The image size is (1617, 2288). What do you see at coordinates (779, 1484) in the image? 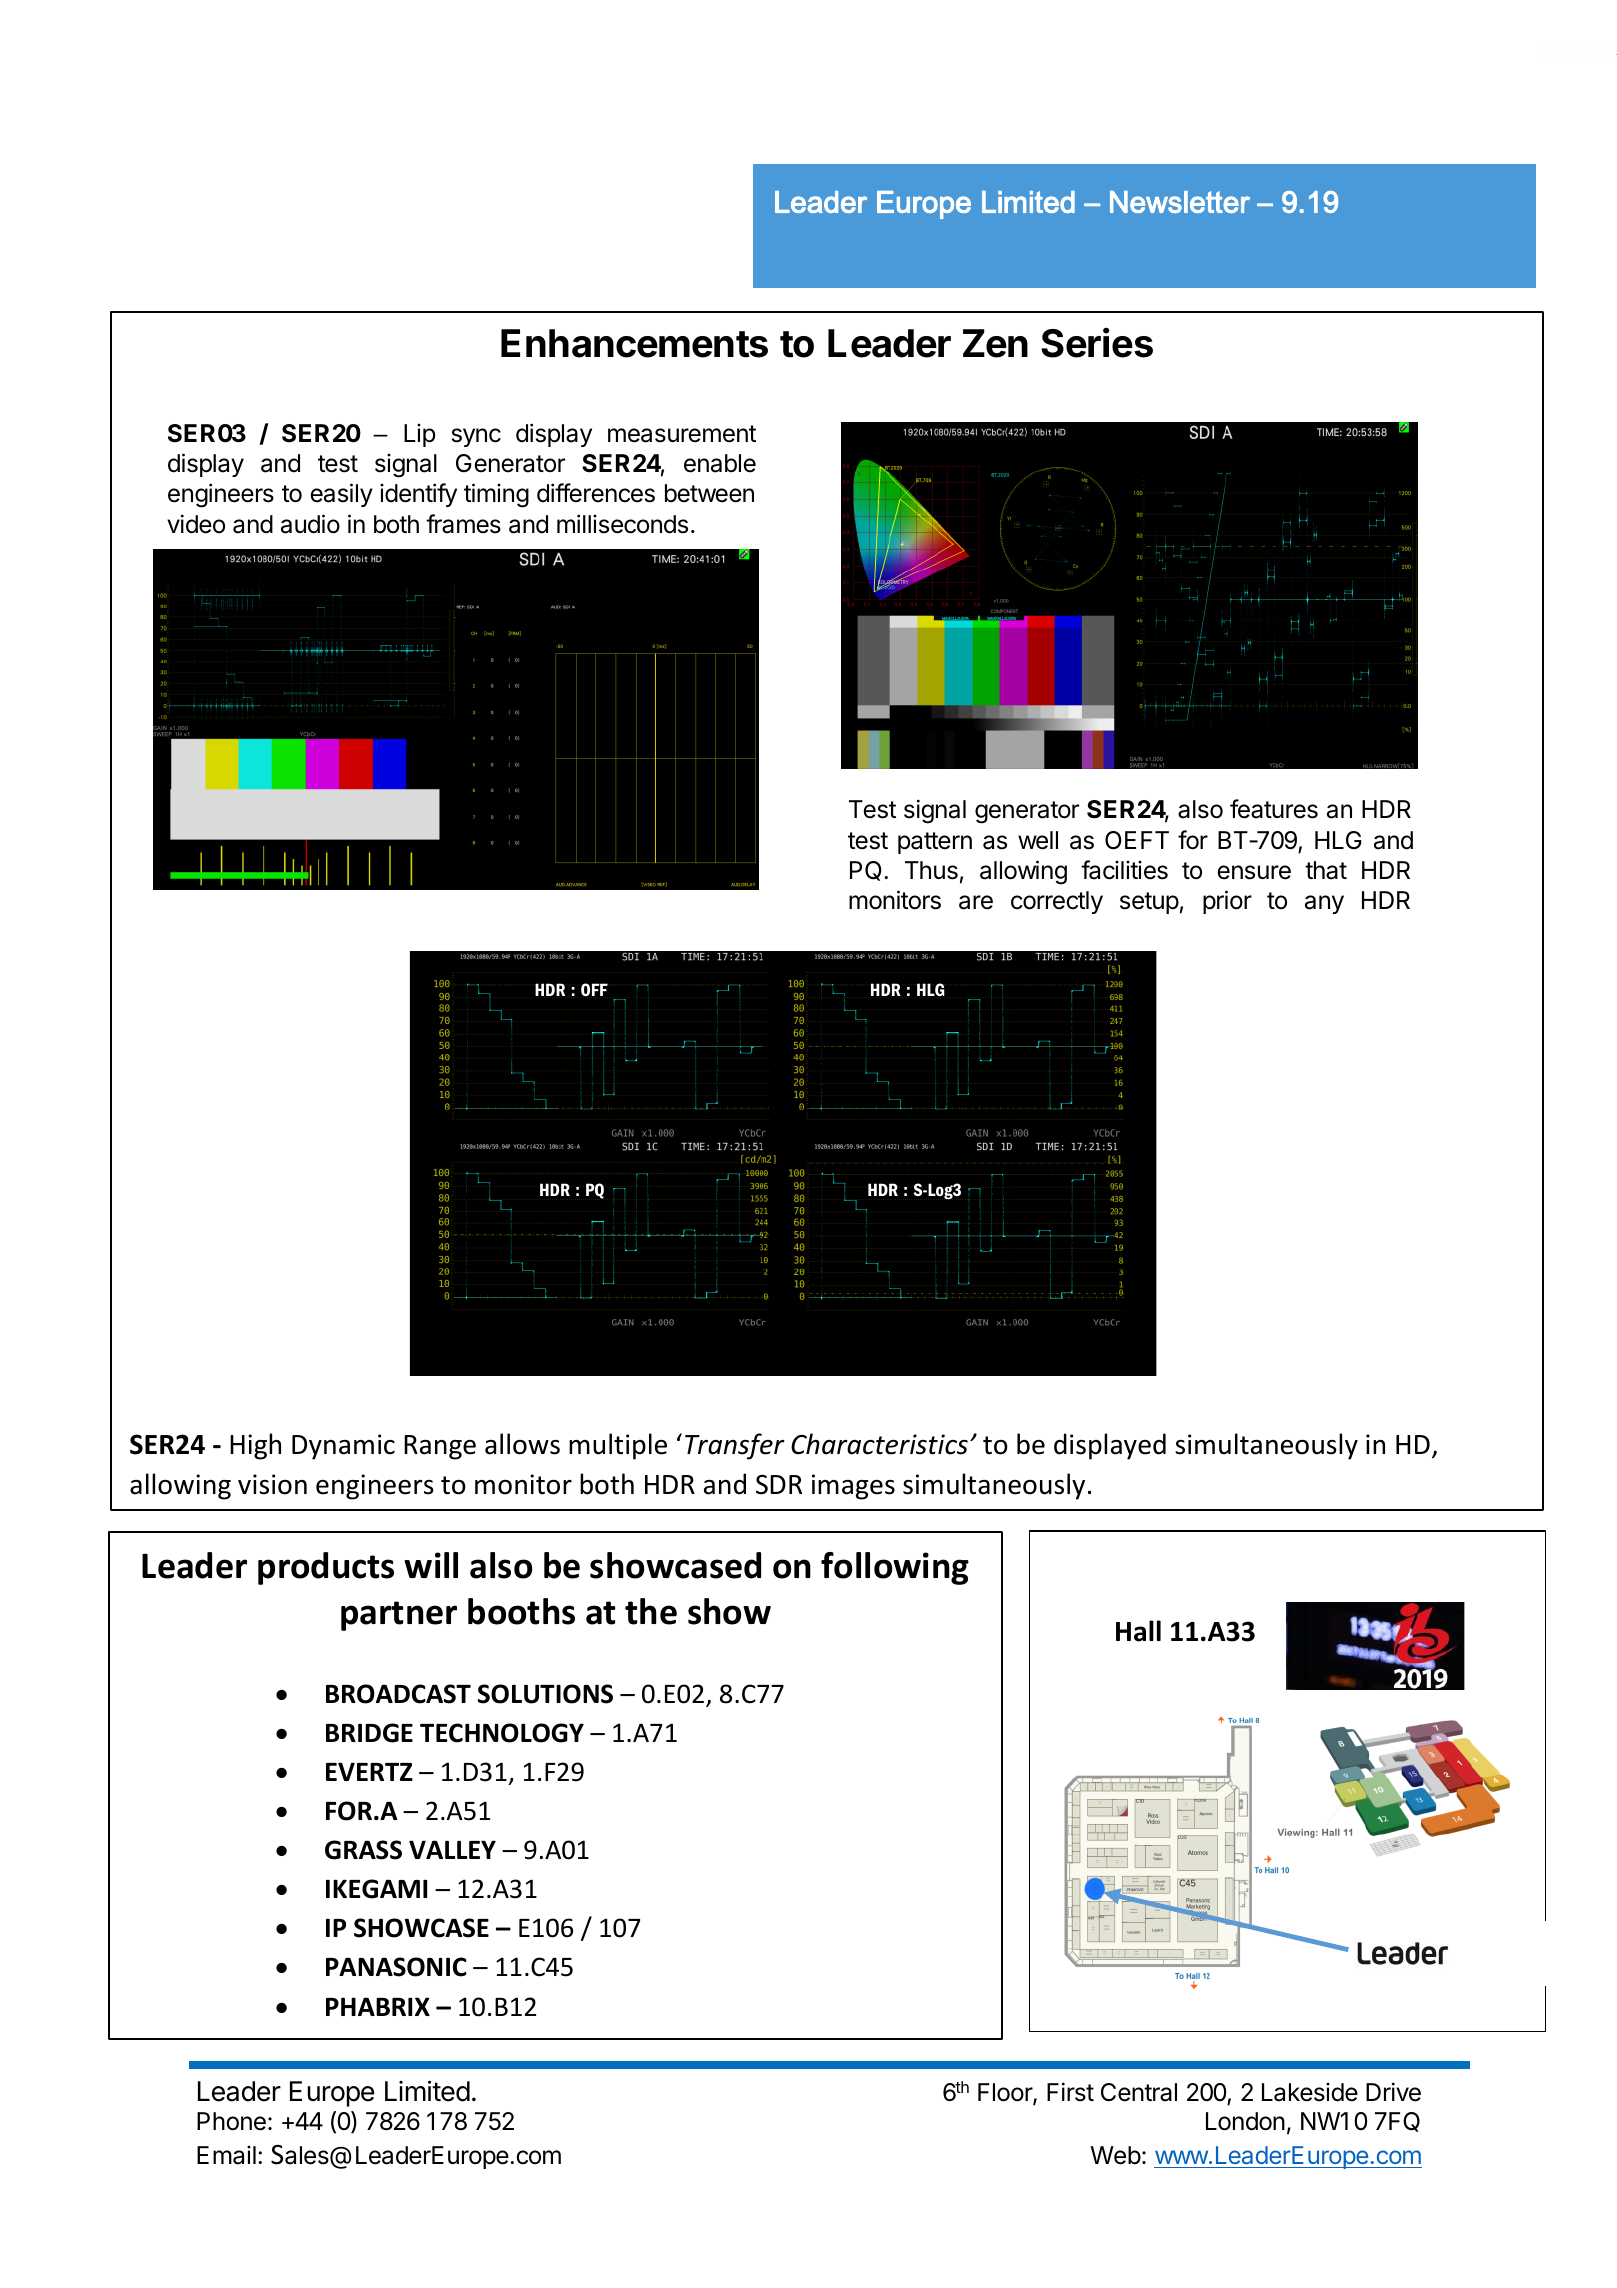
I see `SDR` at bounding box center [779, 1484].
